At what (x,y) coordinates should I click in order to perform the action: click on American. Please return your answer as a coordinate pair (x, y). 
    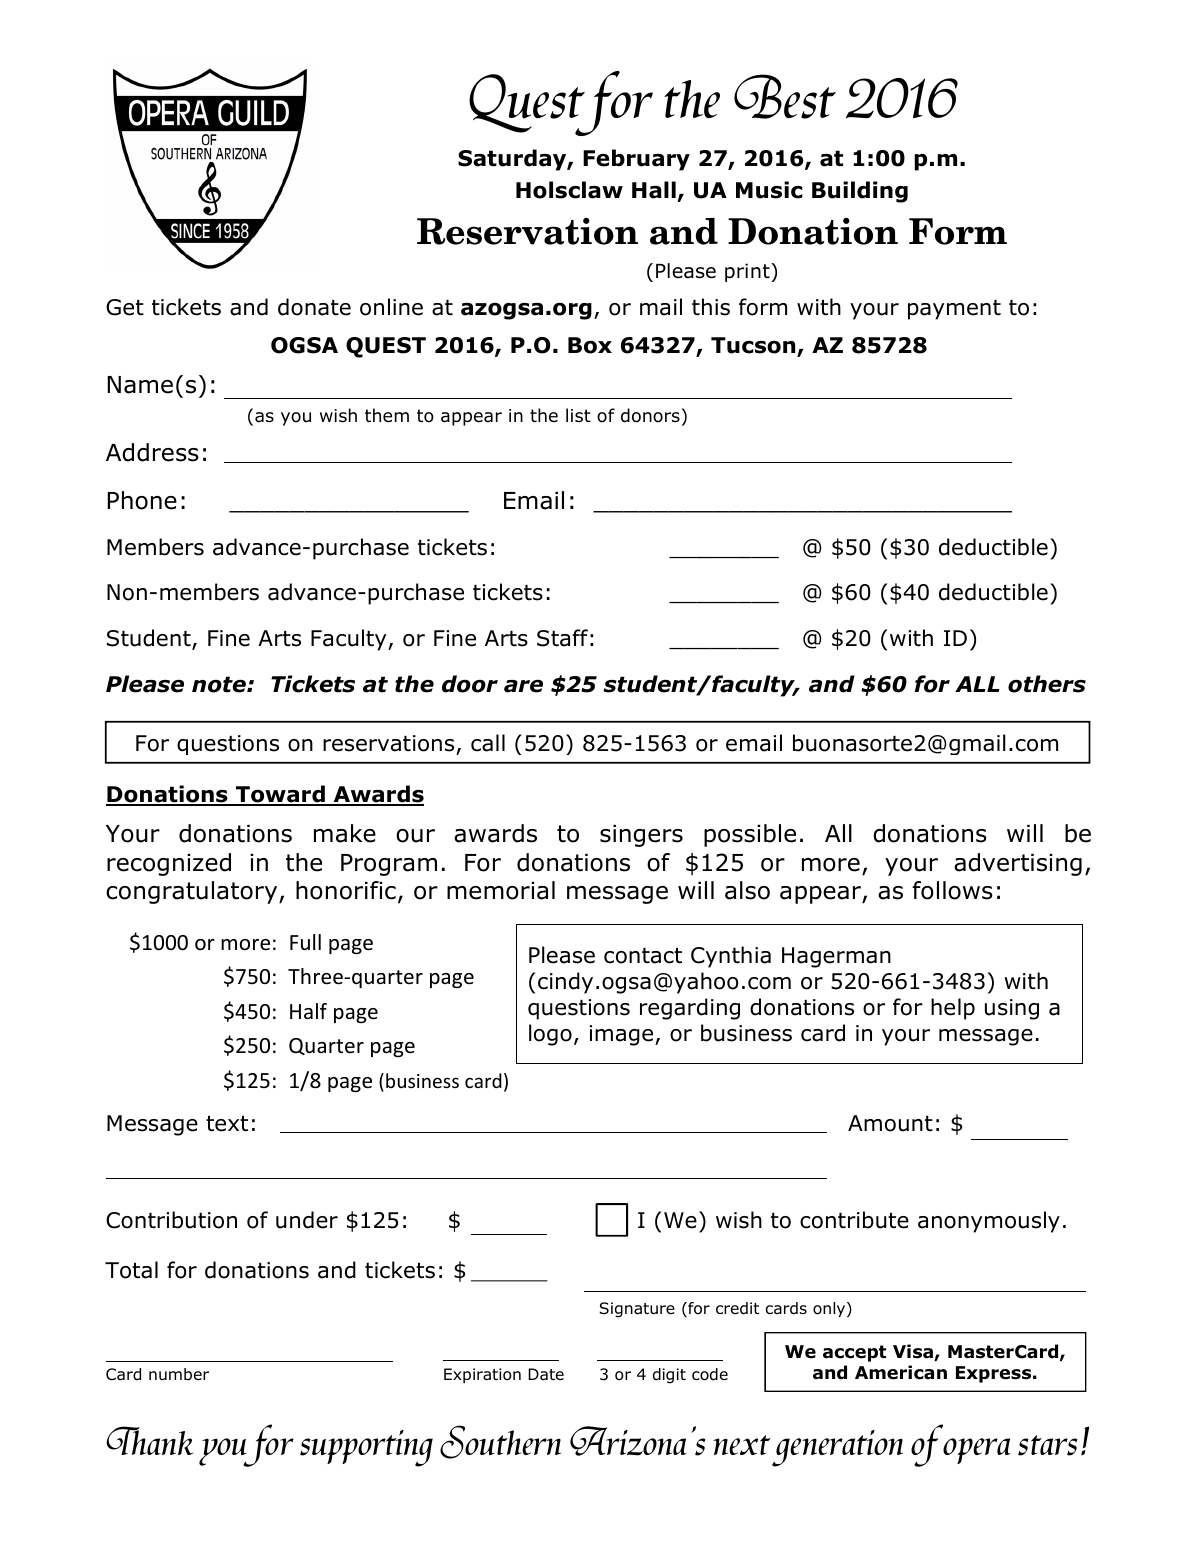
    Looking at the image, I should click on (901, 1372).
